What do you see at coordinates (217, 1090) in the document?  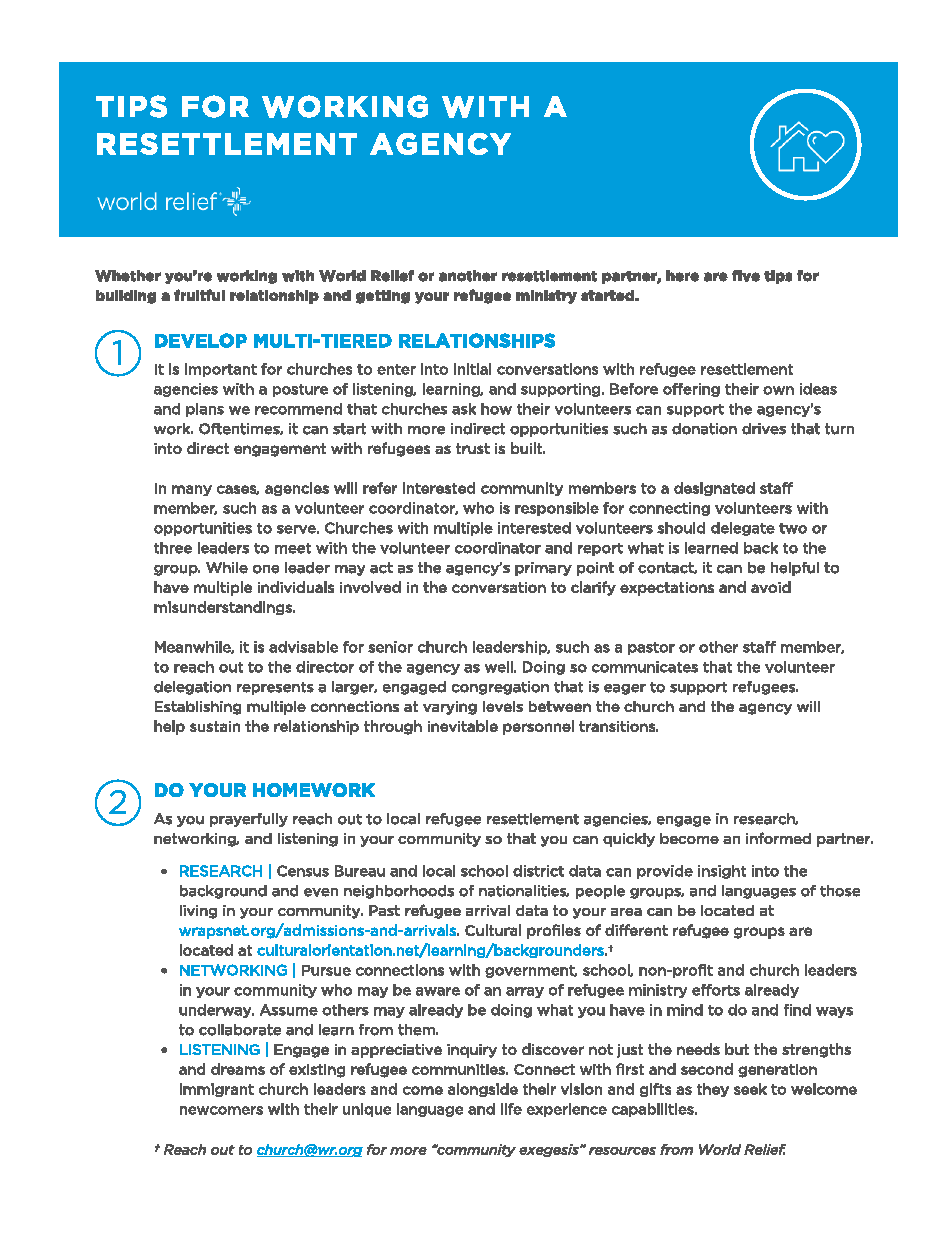 I see `immigrant` at bounding box center [217, 1090].
